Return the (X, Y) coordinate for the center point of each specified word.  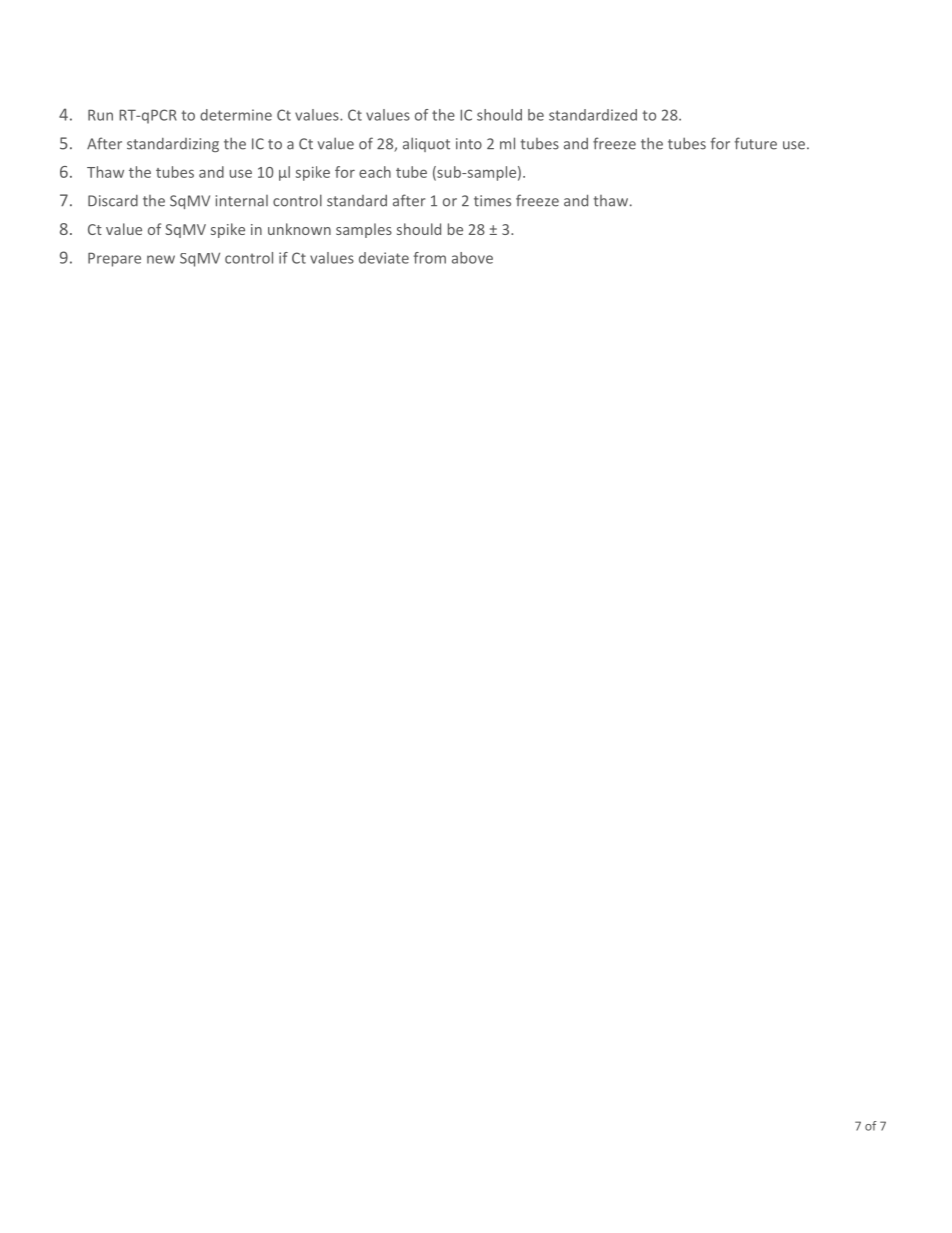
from (430, 258)
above (472, 258)
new (161, 259)
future (756, 143)
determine (236, 115)
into (469, 144)
